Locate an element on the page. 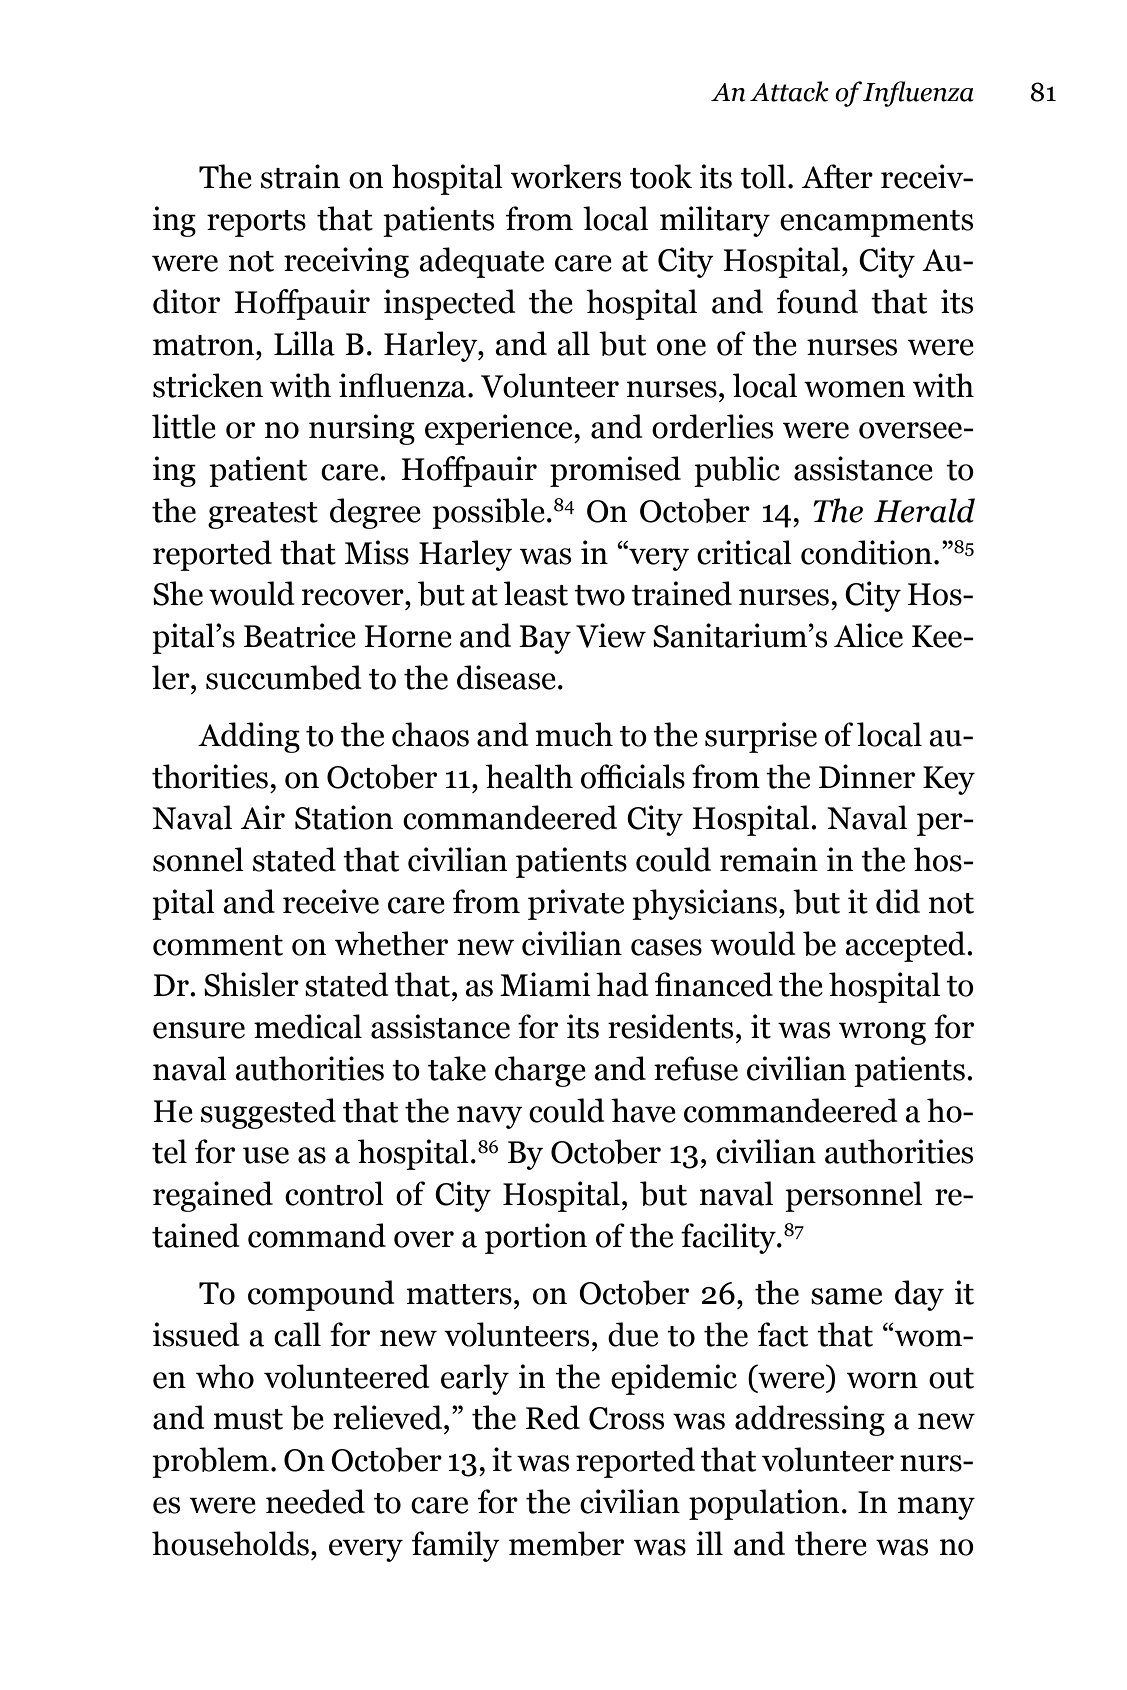 The height and width of the image is (1690, 1127). there is located at coordinates (831, 1543).
